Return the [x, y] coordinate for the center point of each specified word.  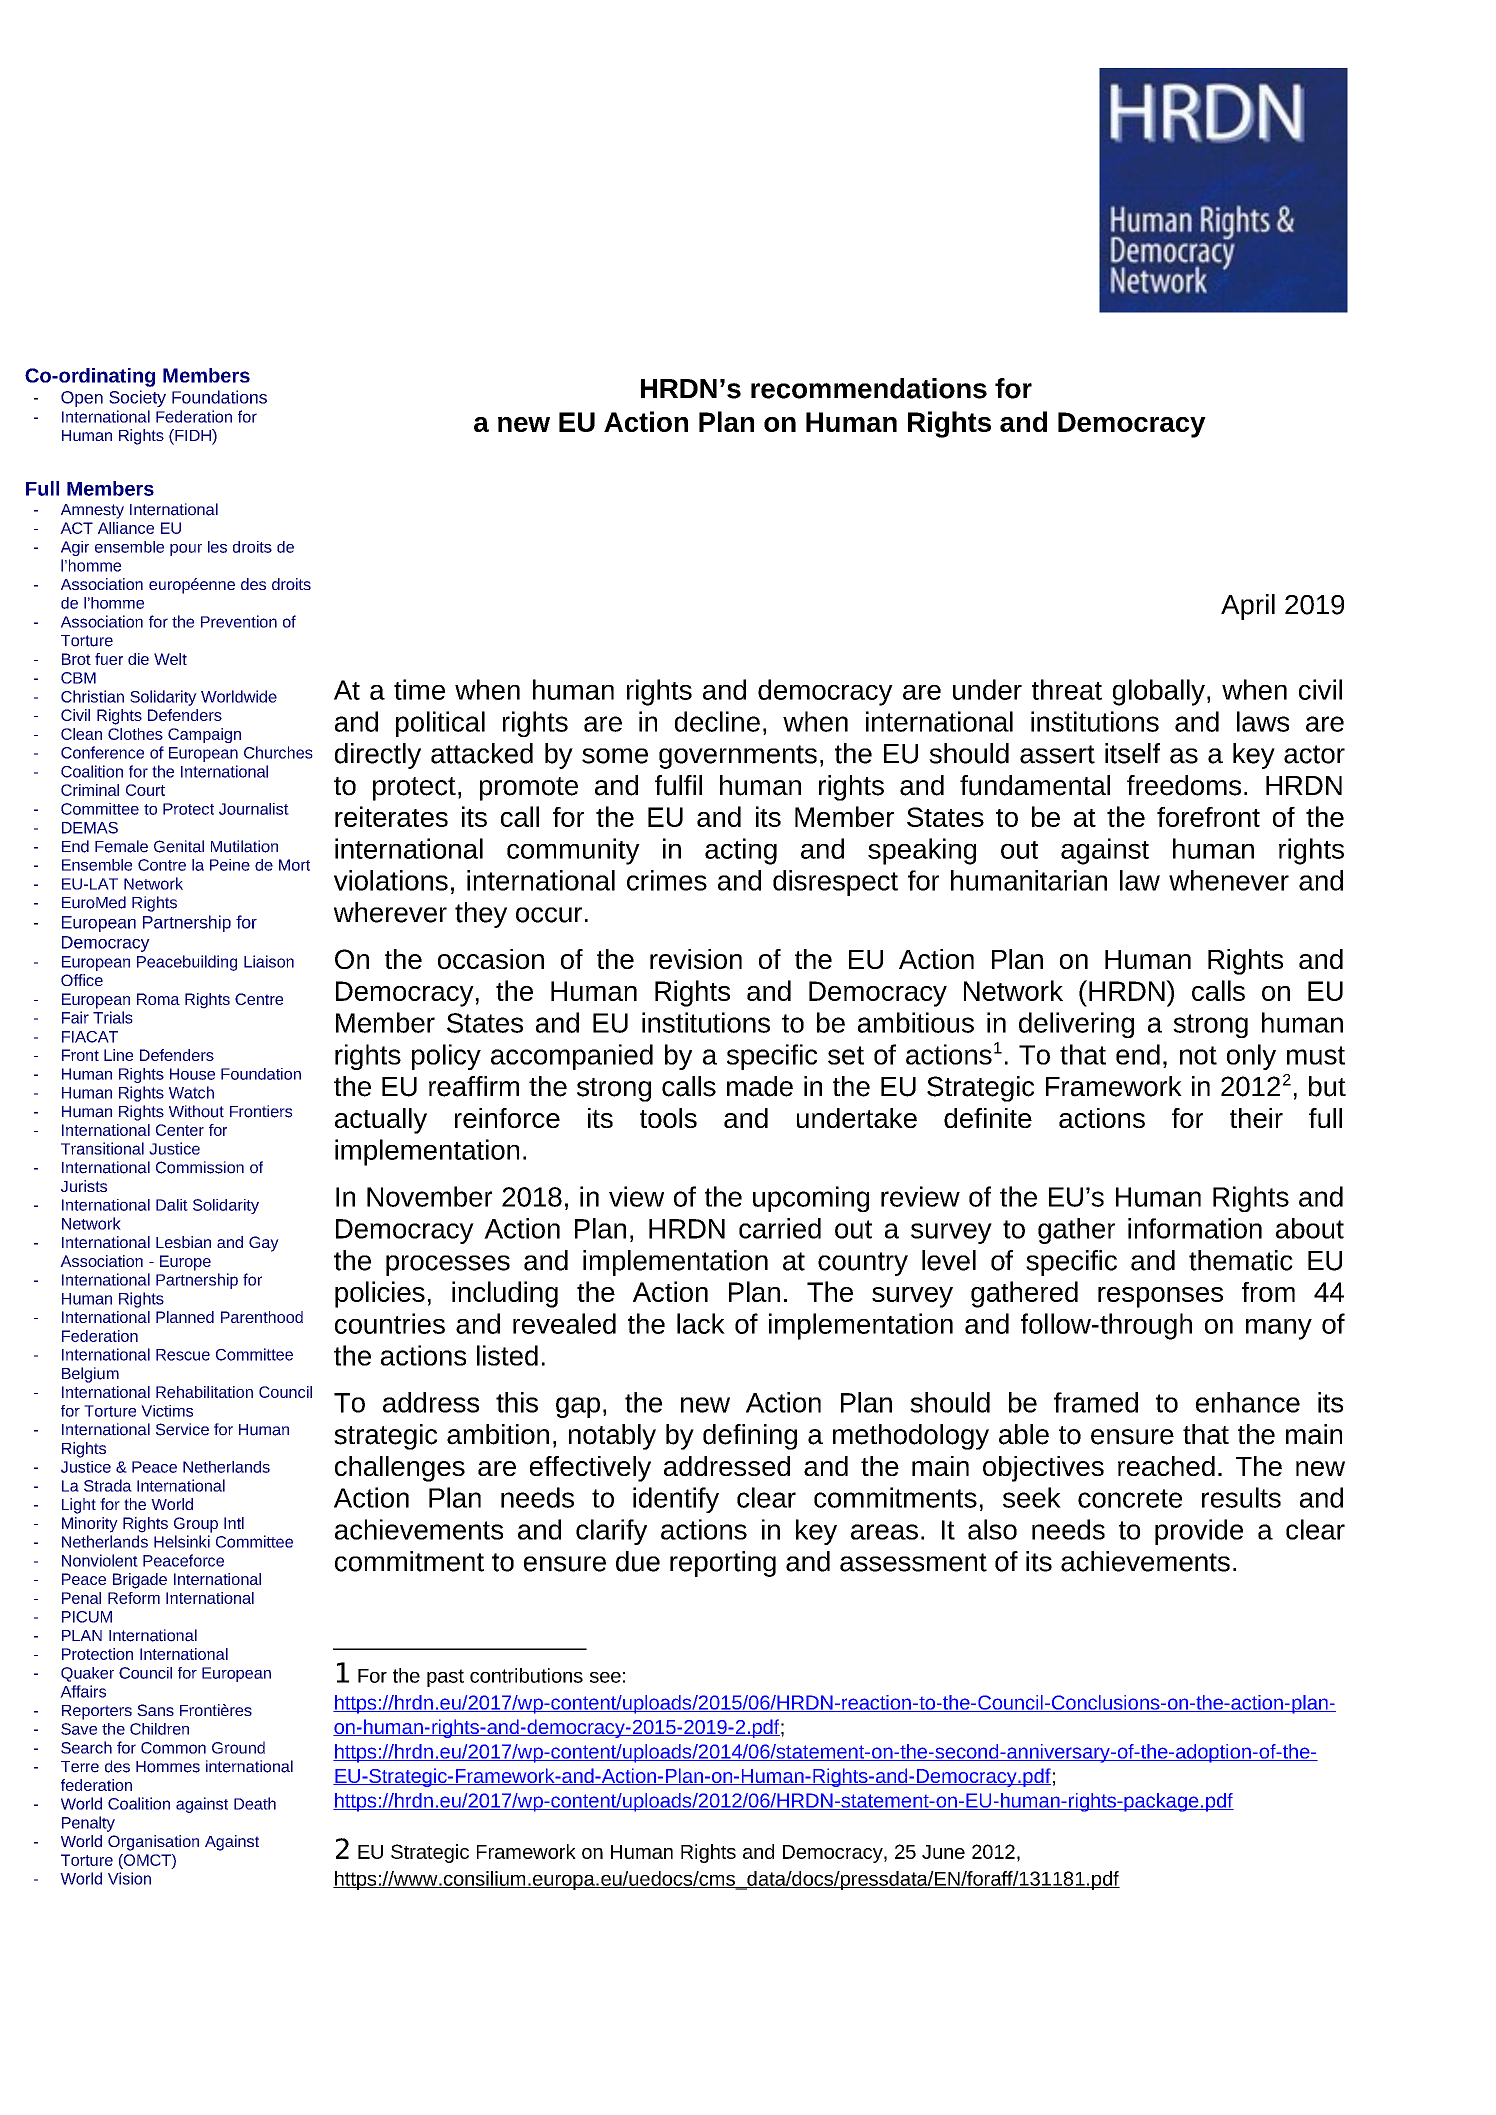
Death [255, 1803]
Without [196, 1111]
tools [668, 1118]
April [1248, 607]
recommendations [869, 388]
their [1256, 1118]
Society [137, 398]
